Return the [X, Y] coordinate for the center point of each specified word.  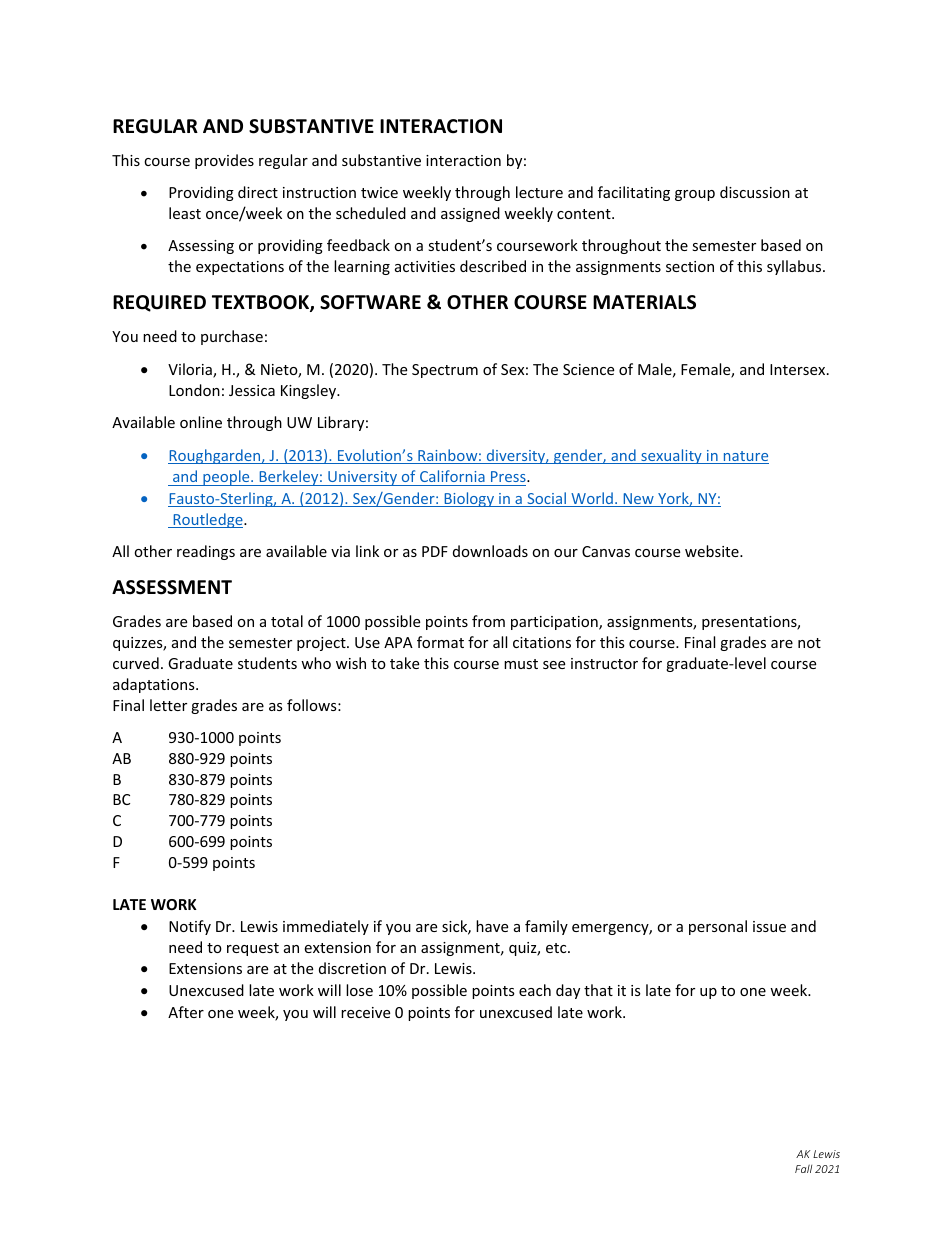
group [695, 195]
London [194, 390]
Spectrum [445, 371]
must [521, 664]
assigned [470, 214]
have [492, 926]
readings [206, 552]
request [253, 949]
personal [718, 927]
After [186, 1012]
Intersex [799, 369]
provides [224, 161]
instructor [604, 663]
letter [168, 705]
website [713, 551]
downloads [490, 551]
